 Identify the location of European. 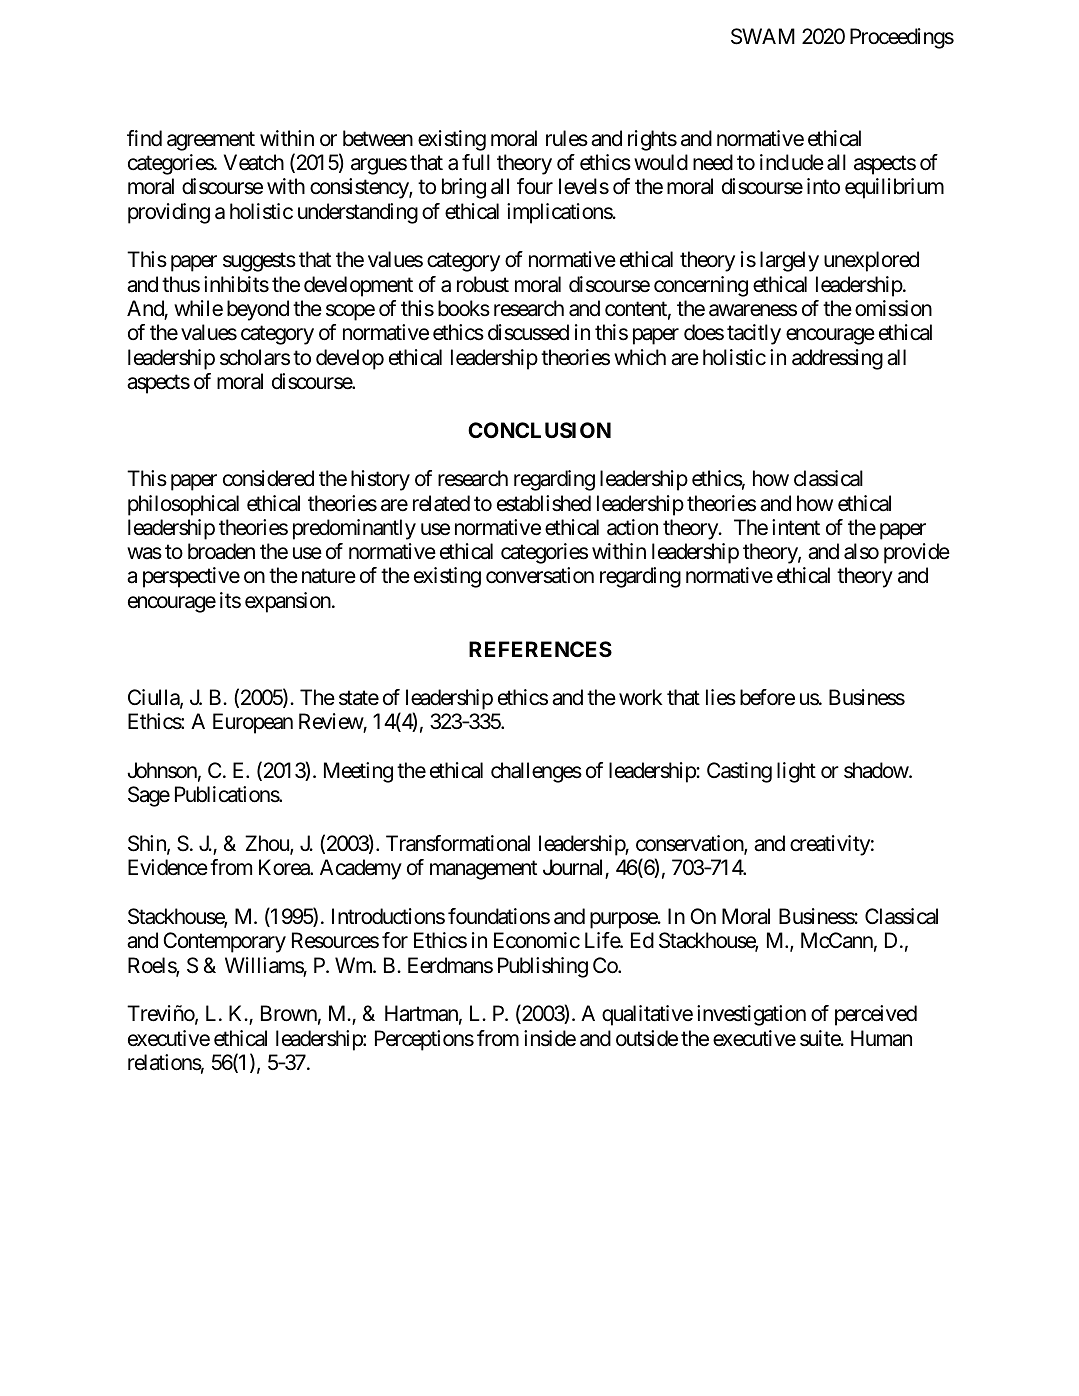
(253, 723).
